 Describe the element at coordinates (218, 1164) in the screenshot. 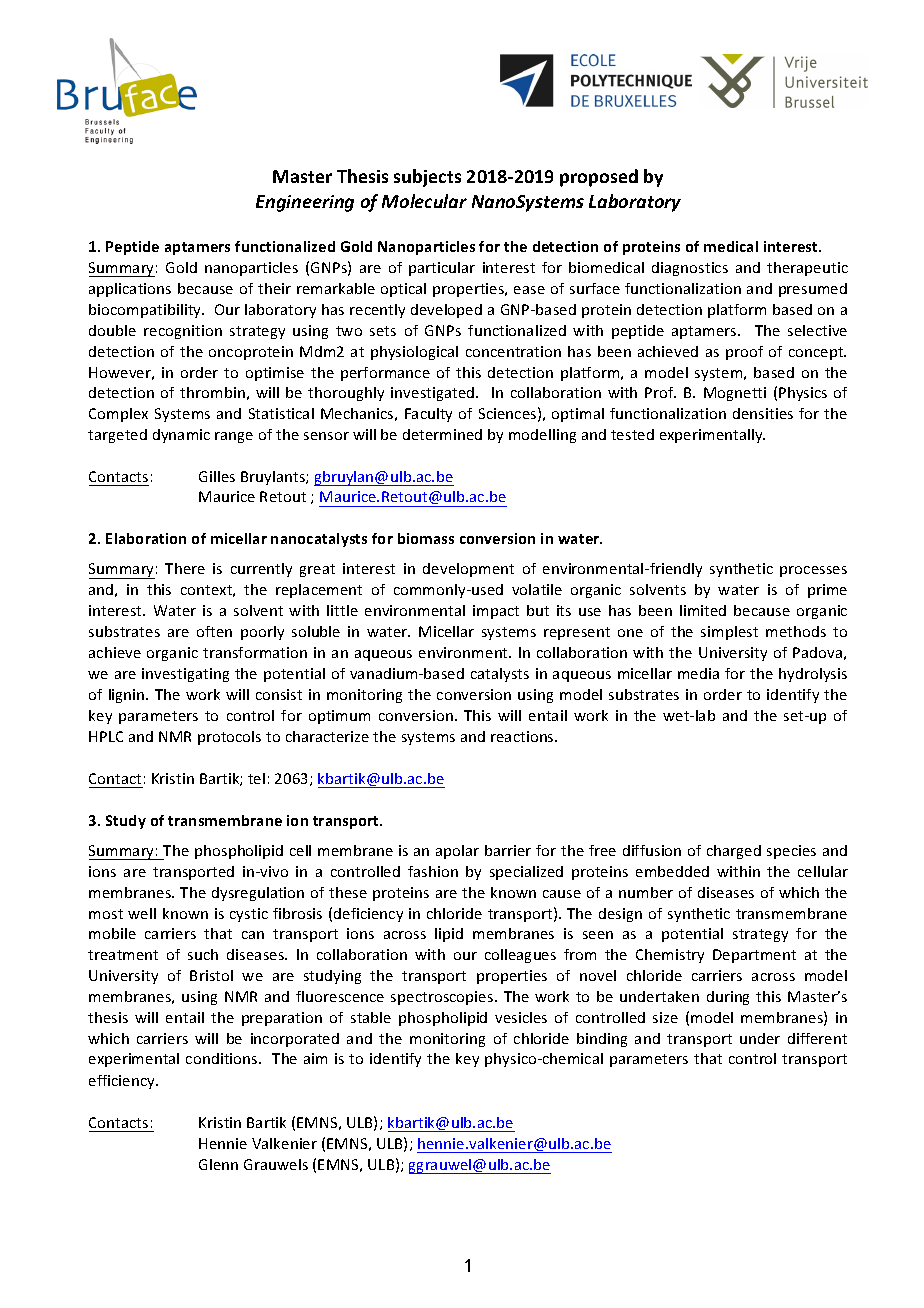

I see `Glenn` at that location.
